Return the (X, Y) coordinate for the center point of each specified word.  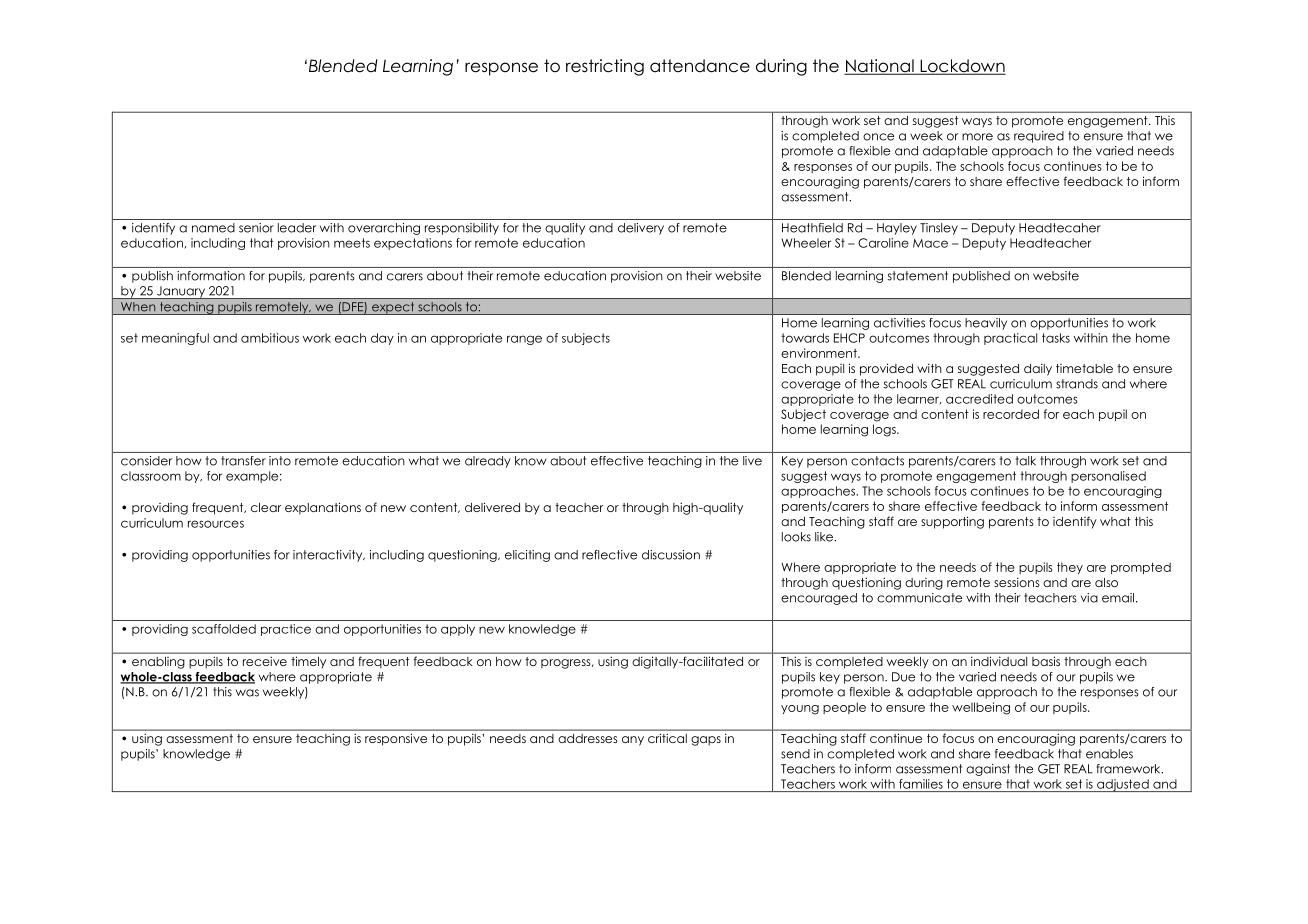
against (988, 770)
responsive (396, 739)
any (633, 741)
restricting (605, 67)
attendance (700, 66)
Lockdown (962, 67)
